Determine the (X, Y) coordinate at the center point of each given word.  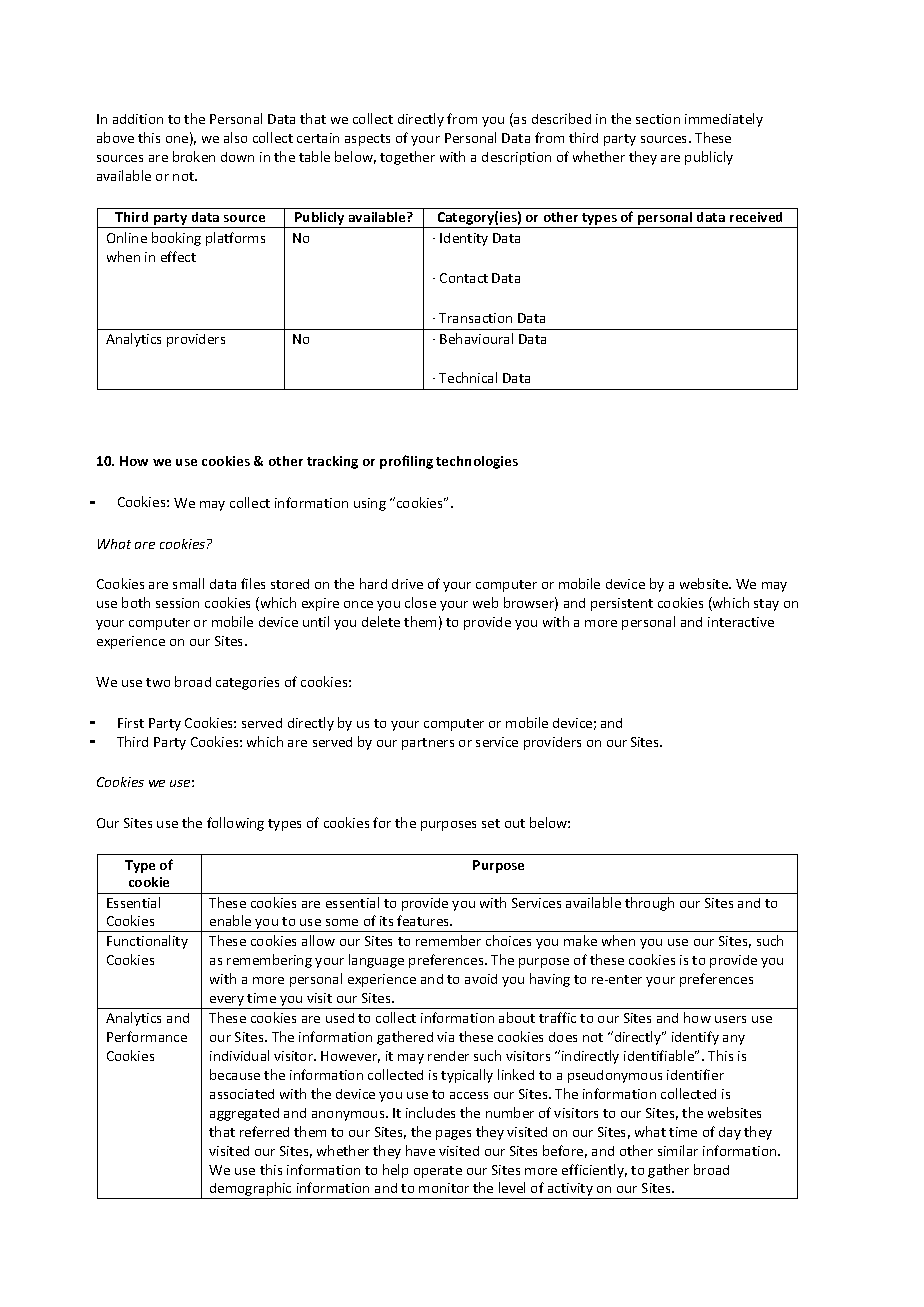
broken (194, 156)
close (420, 602)
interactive (741, 622)
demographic (251, 1190)
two (158, 682)
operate (438, 1172)
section (658, 119)
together (407, 158)
